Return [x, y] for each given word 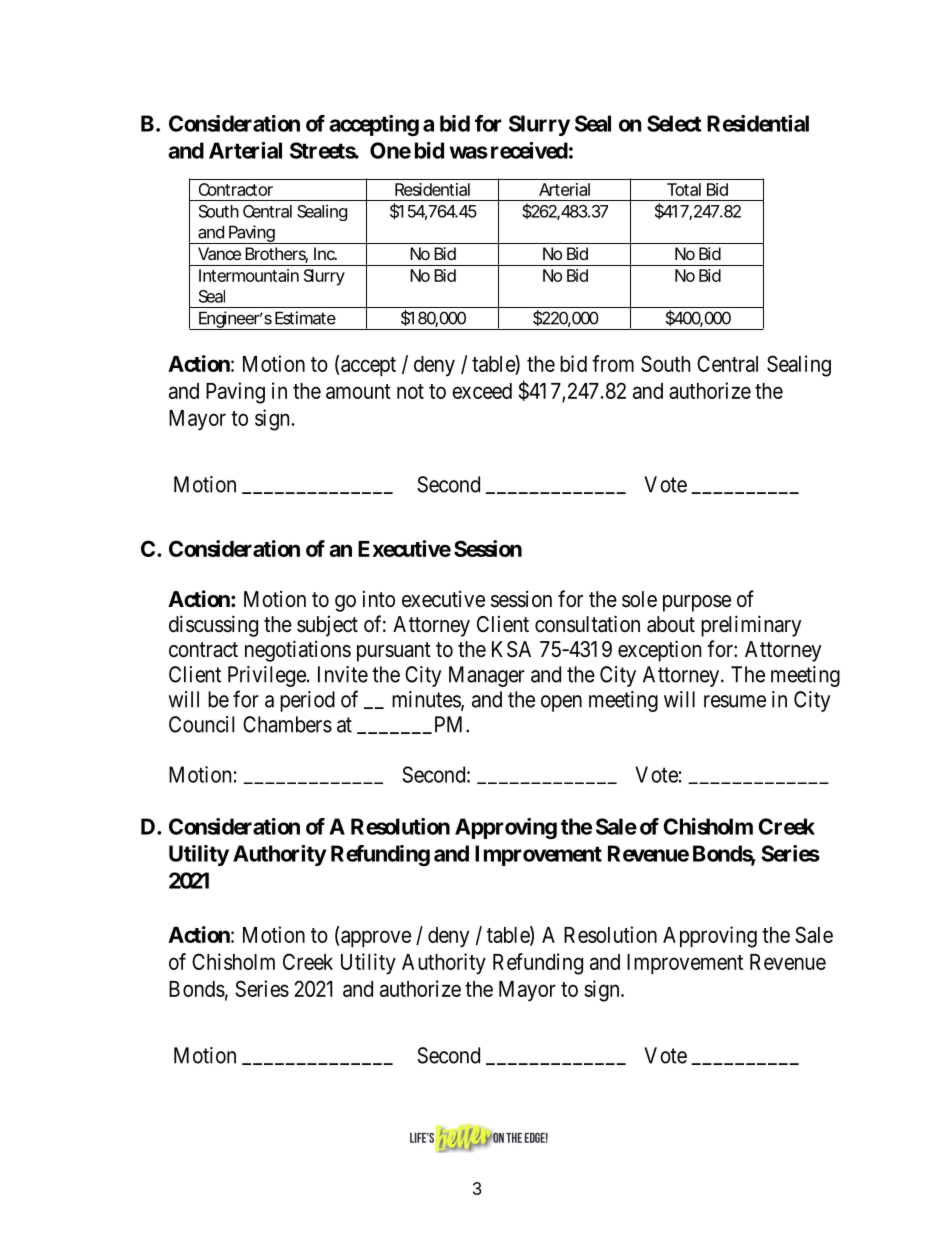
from [613, 363]
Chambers [287, 724]
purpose [697, 603]
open [561, 703]
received [529, 150]
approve [376, 939]
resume [735, 701]
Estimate [305, 318]
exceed [482, 391]
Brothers [276, 255]
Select [674, 123]
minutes [427, 700]
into [379, 598]
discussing [213, 626]
